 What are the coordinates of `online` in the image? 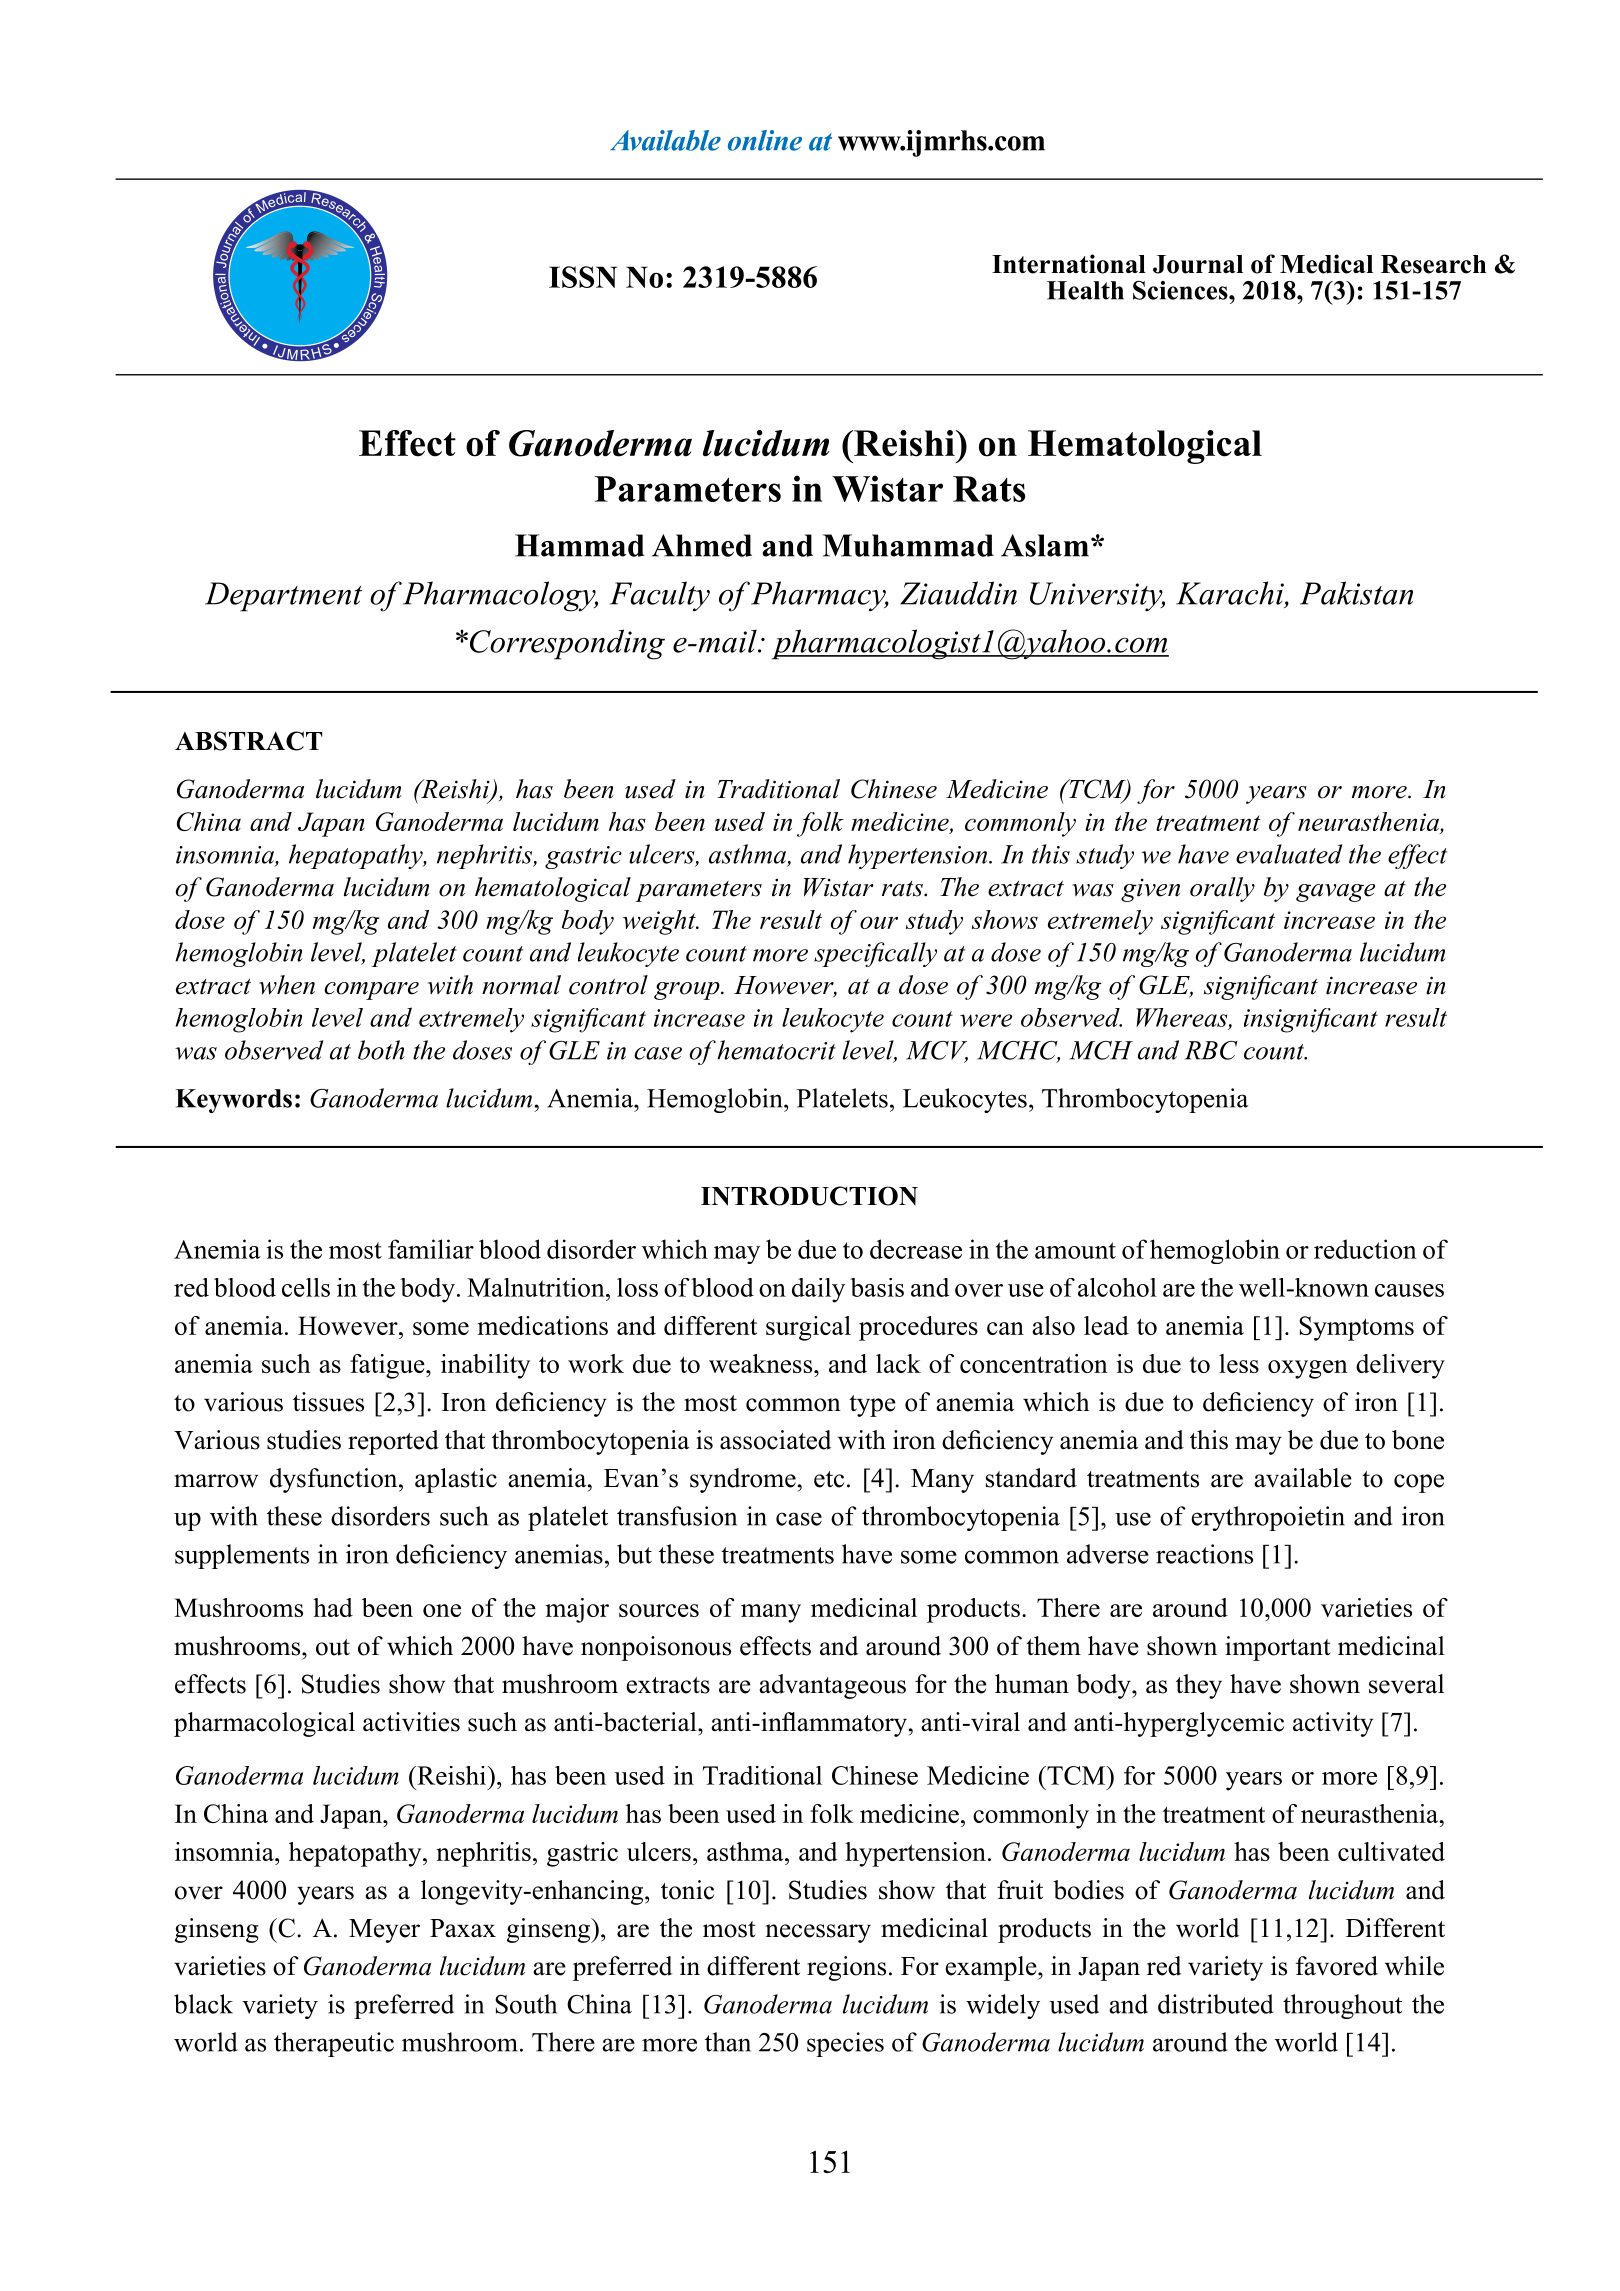 It's located at (765, 140).
